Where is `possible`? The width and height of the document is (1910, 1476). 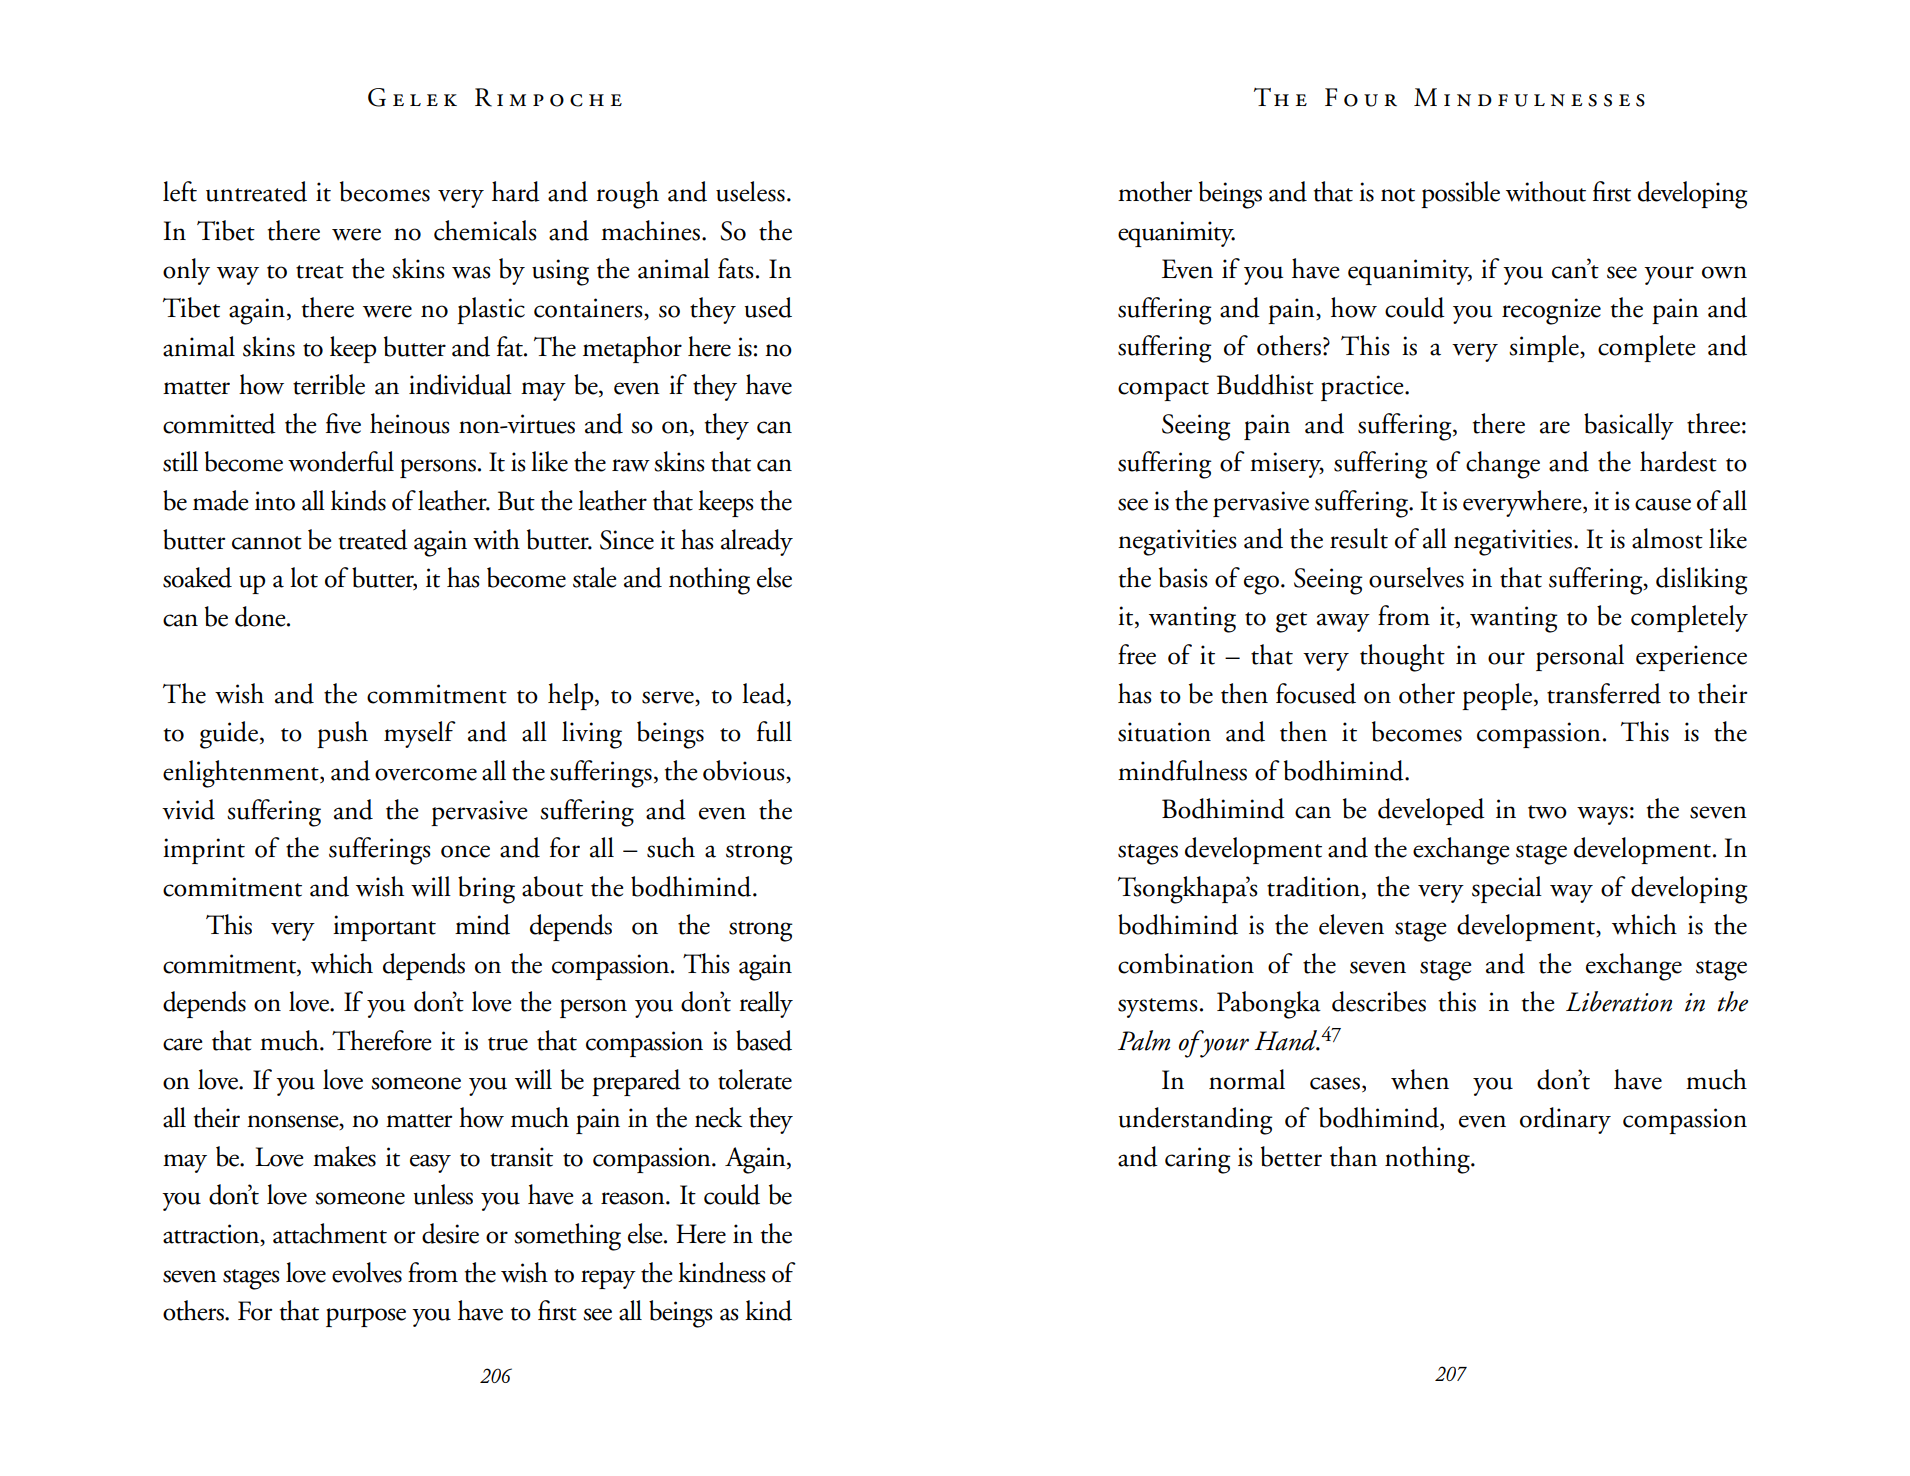
possible is located at coordinates (1460, 194).
